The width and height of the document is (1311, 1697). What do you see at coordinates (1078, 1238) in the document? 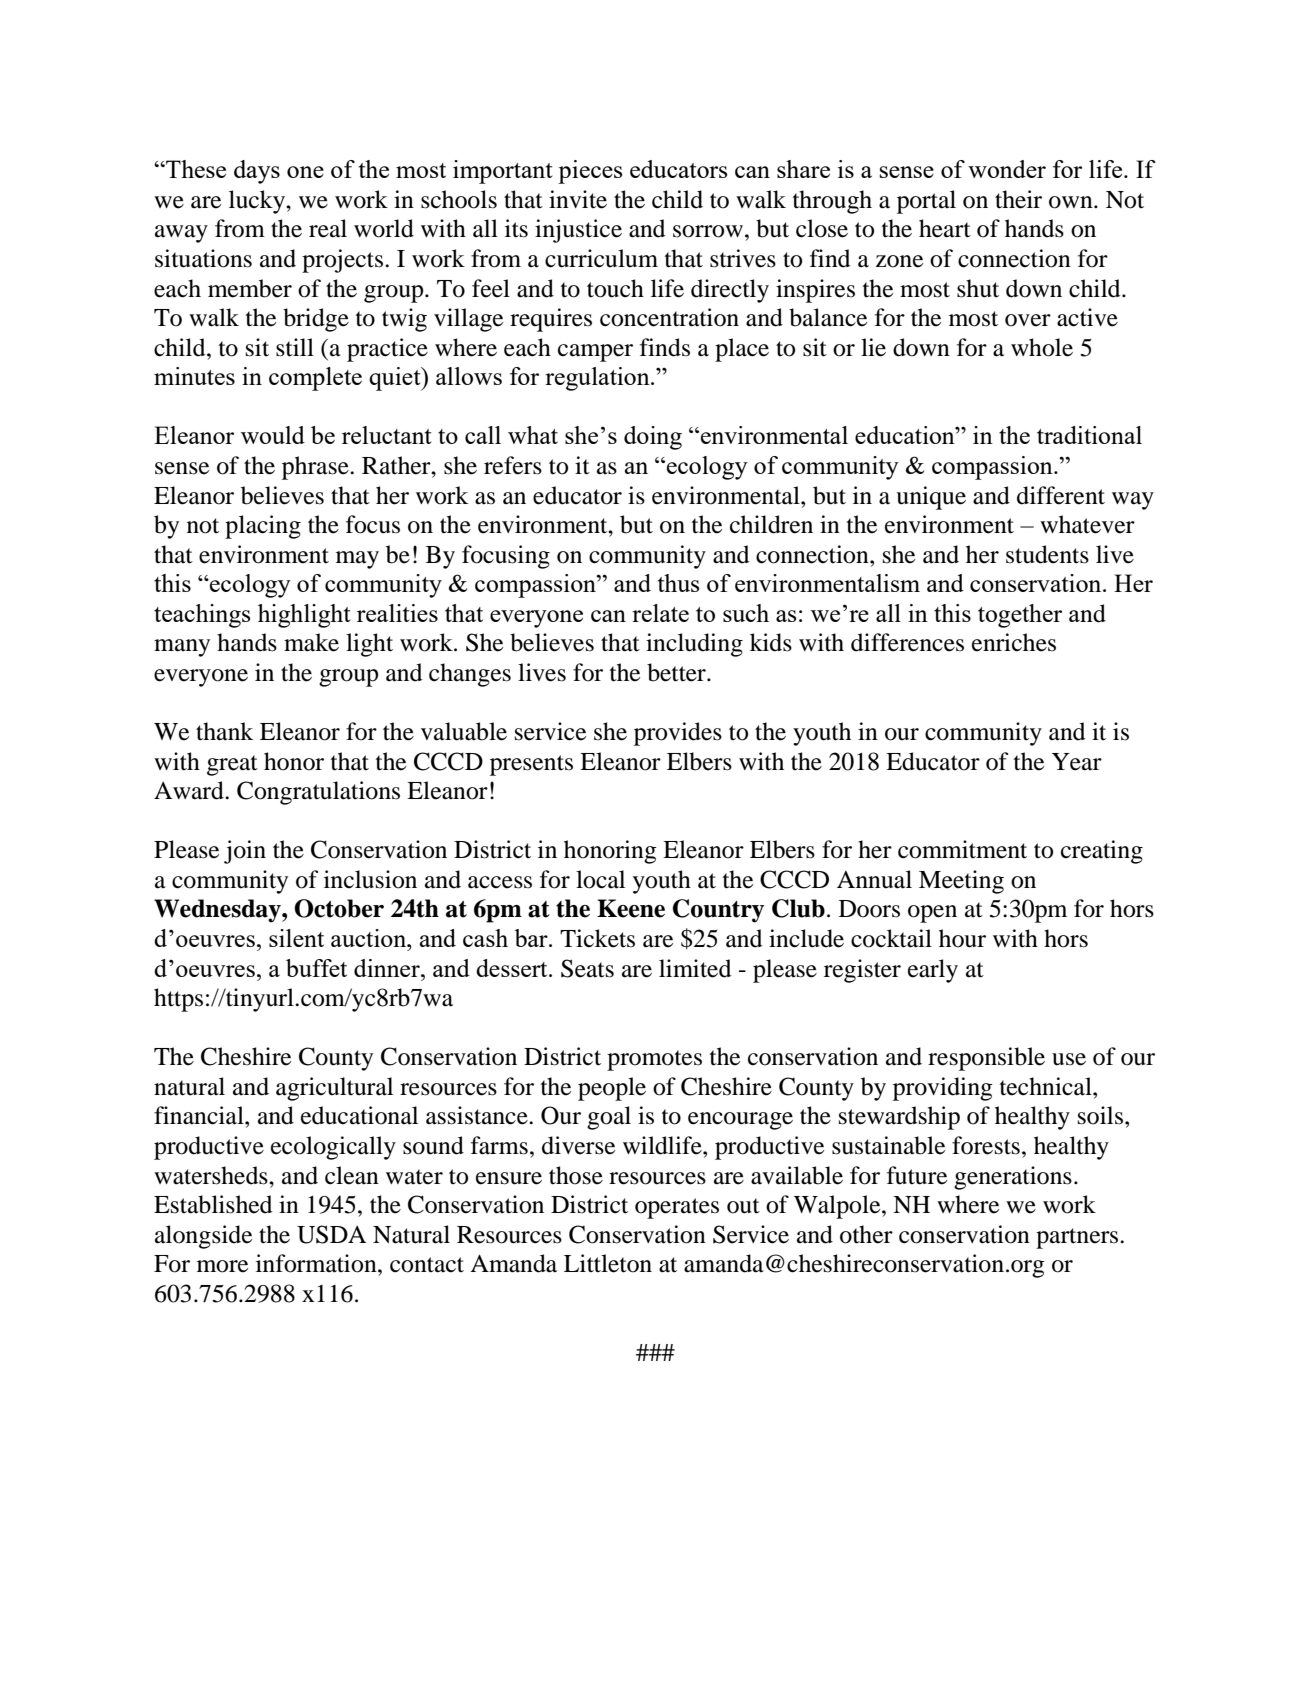
I see `partners` at bounding box center [1078, 1238].
